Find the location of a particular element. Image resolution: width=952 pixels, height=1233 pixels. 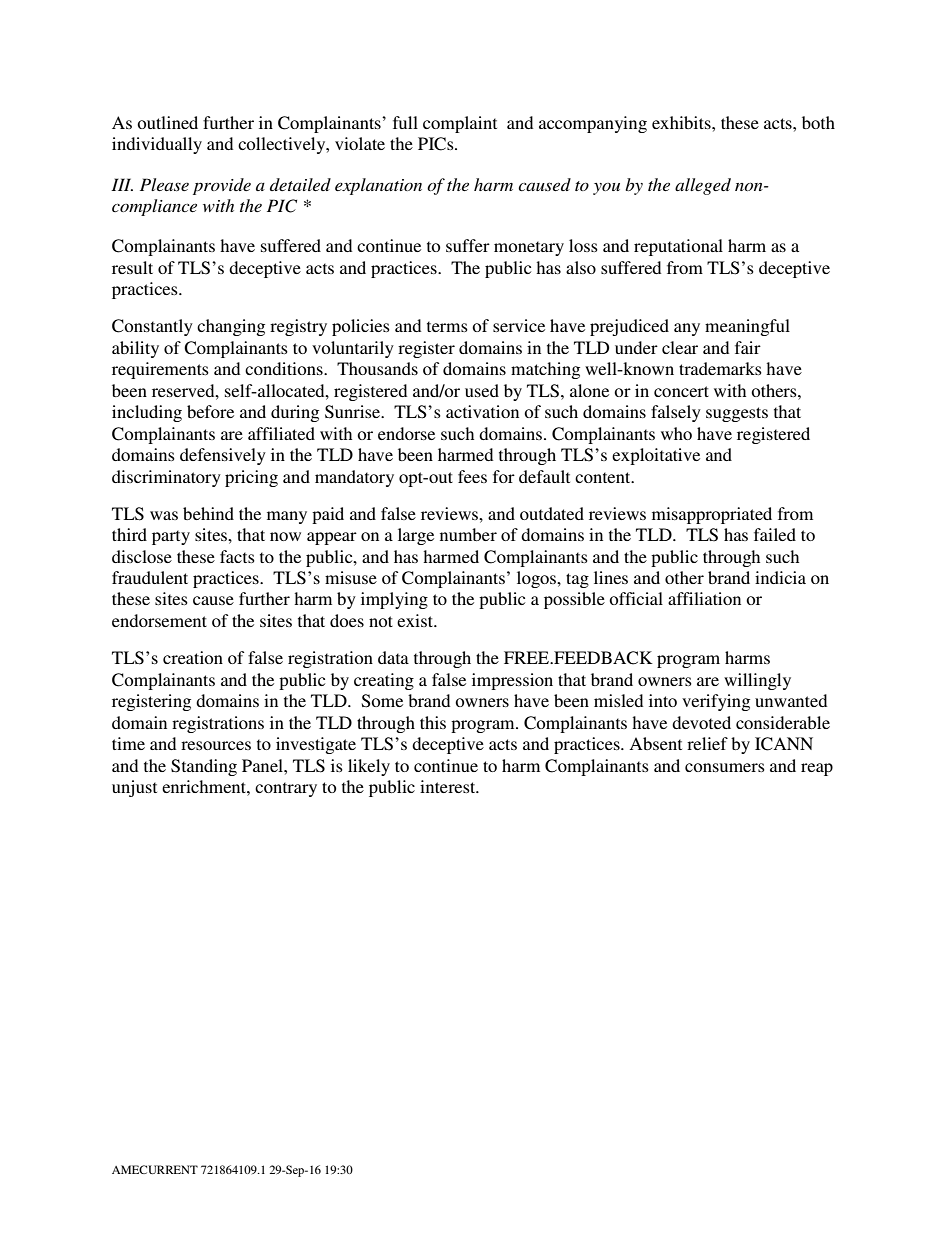

terms is located at coordinates (447, 326).
